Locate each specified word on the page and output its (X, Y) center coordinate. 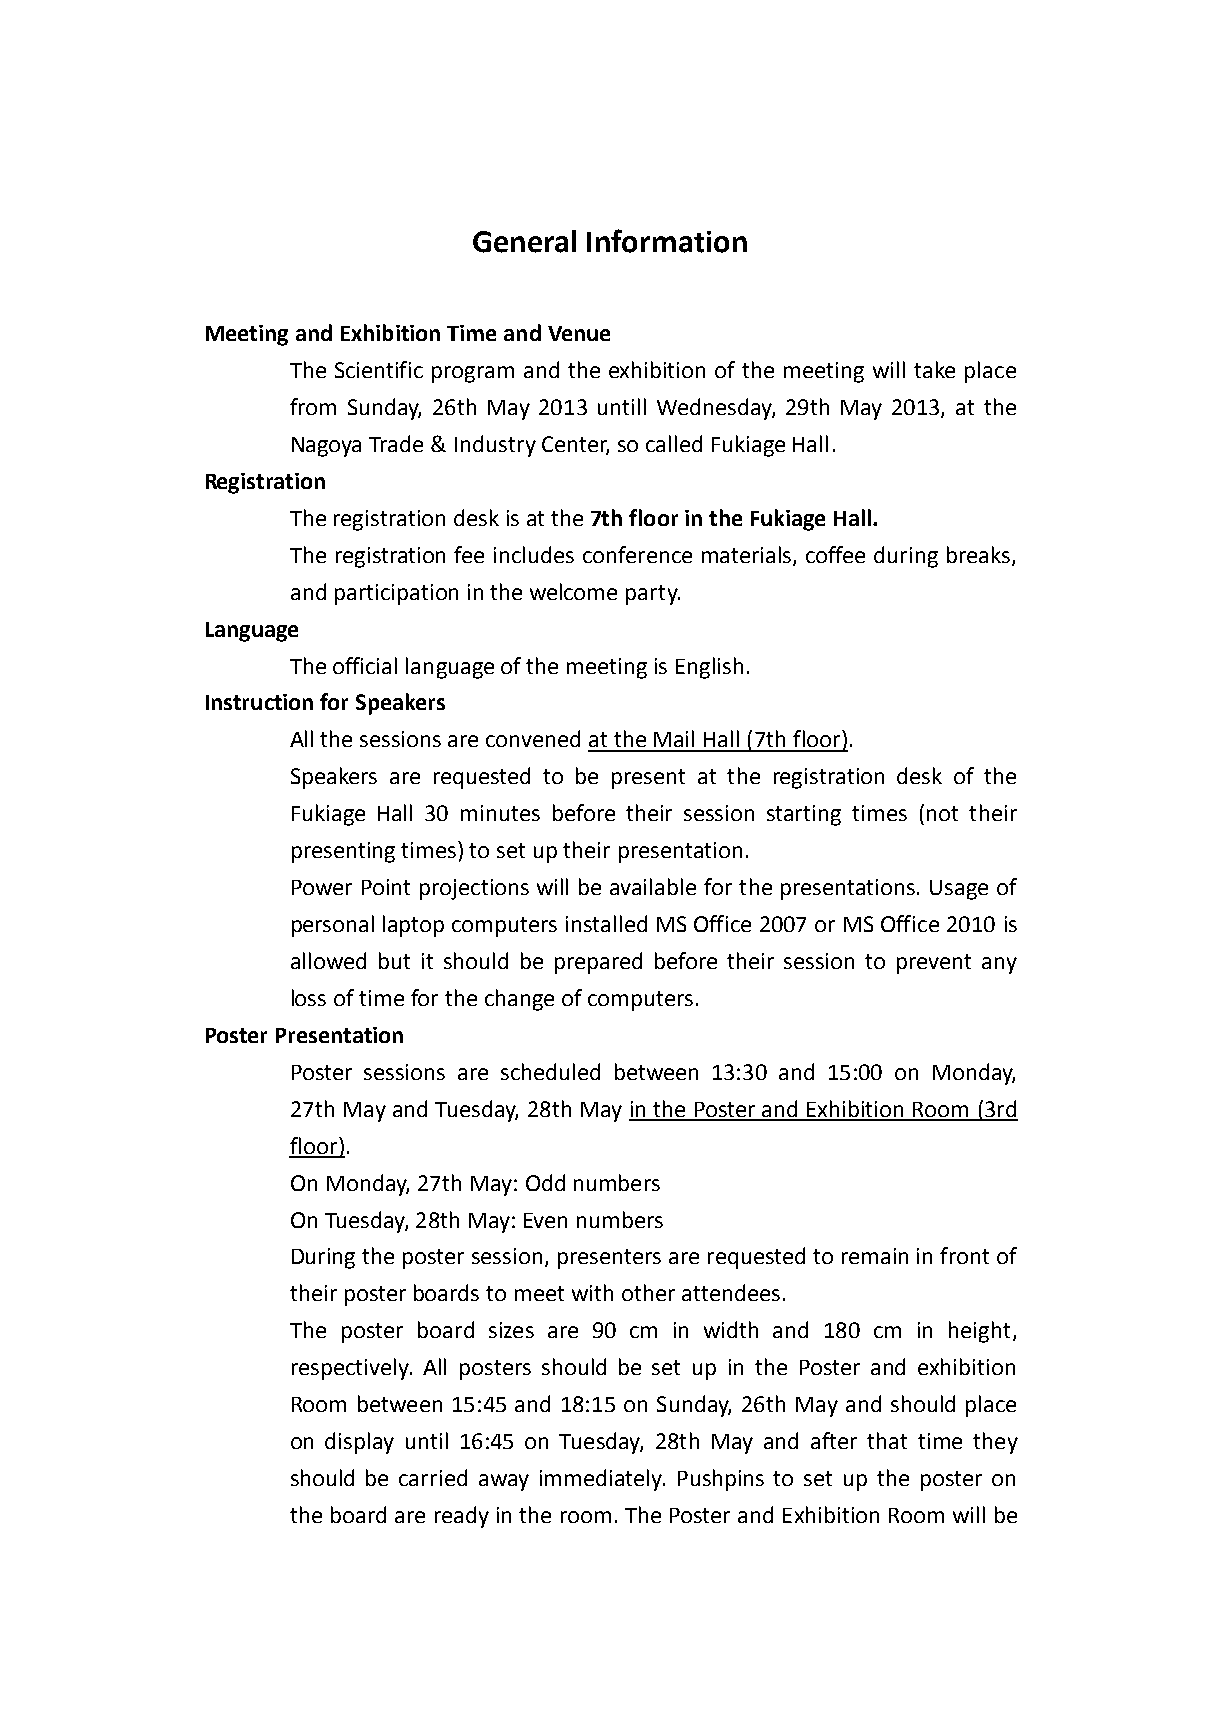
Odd (545, 1182)
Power (322, 887)
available (653, 886)
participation (396, 594)
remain (875, 1256)
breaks (978, 554)
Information (667, 241)
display (359, 1443)
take (934, 369)
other (648, 1292)
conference (637, 554)
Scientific (379, 369)
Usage (959, 890)
